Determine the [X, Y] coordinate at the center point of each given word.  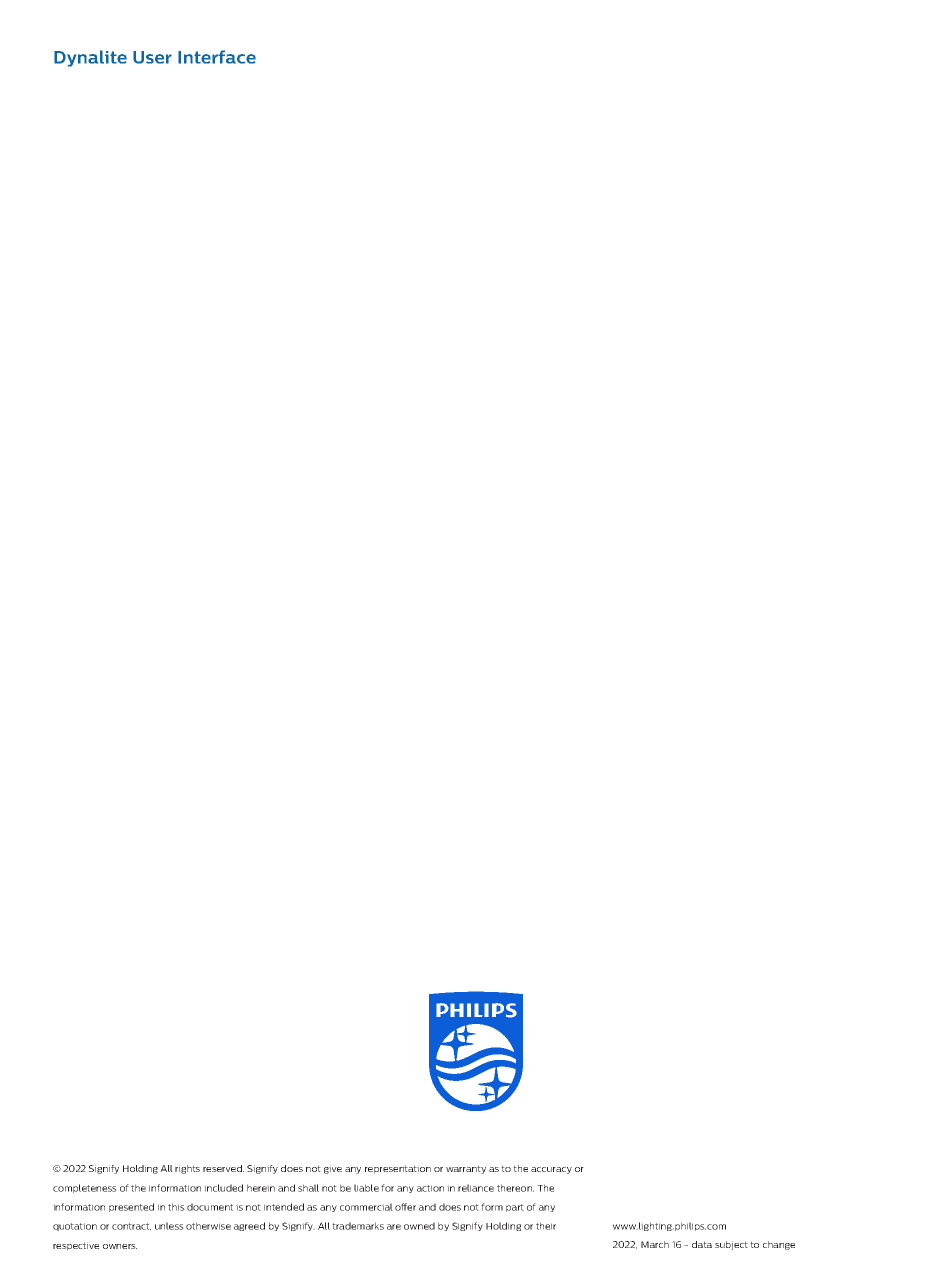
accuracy [551, 1170]
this [176, 1207]
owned [419, 1226]
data [702, 1244]
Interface [217, 57]
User [152, 57]
